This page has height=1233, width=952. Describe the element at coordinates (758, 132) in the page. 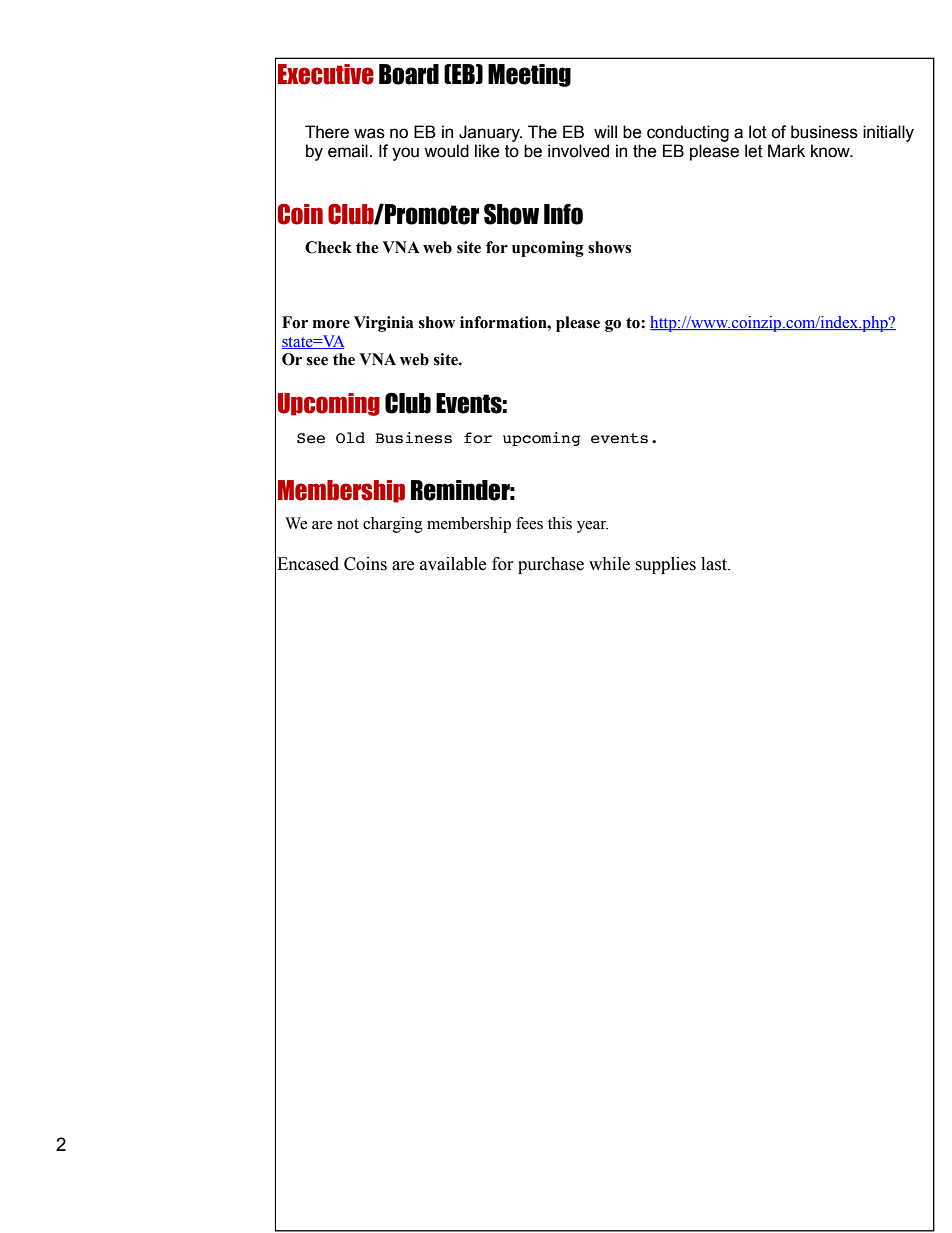

I see `lot` at that location.
